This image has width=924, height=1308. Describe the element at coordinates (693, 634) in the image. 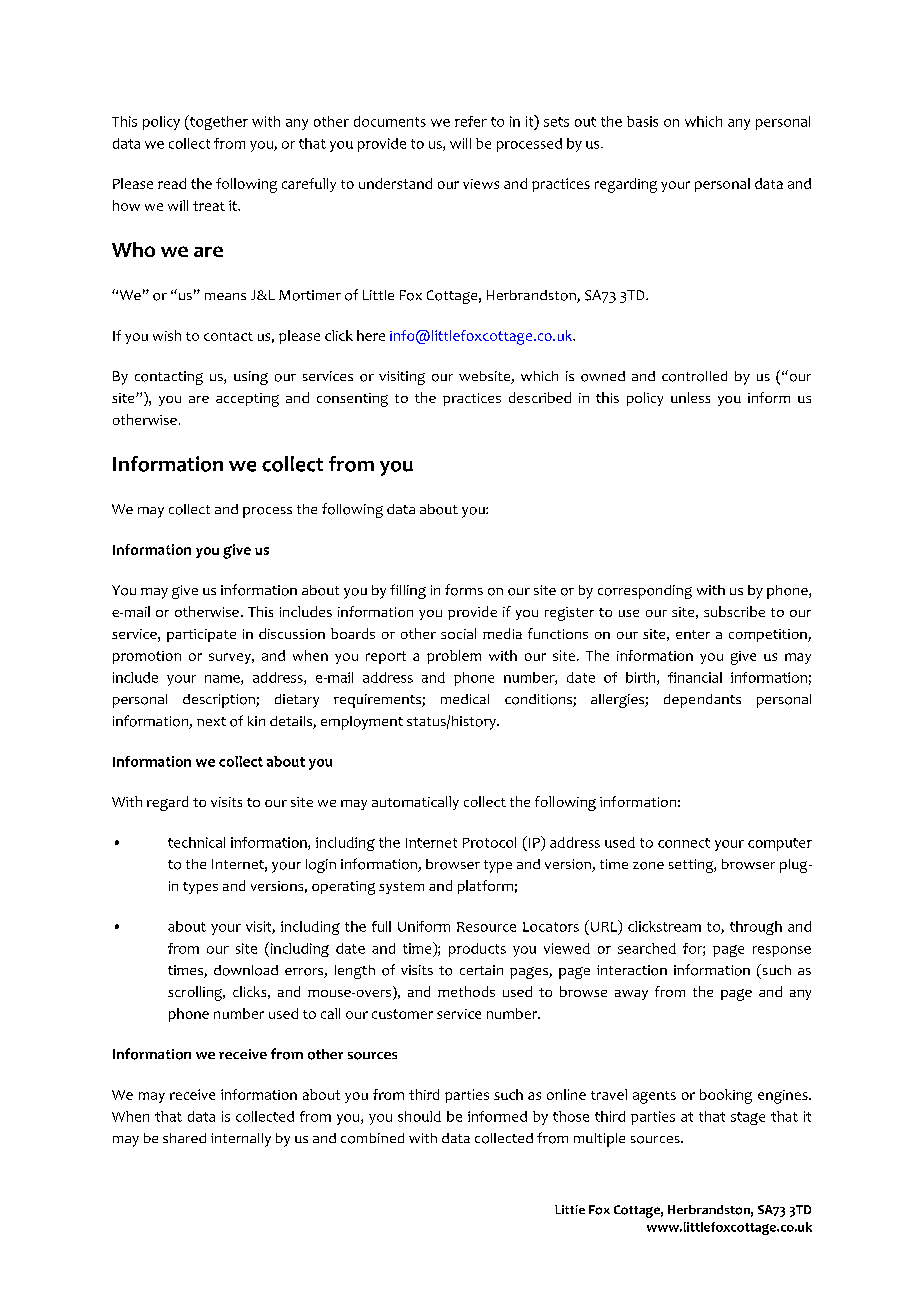

I see `enter` at that location.
